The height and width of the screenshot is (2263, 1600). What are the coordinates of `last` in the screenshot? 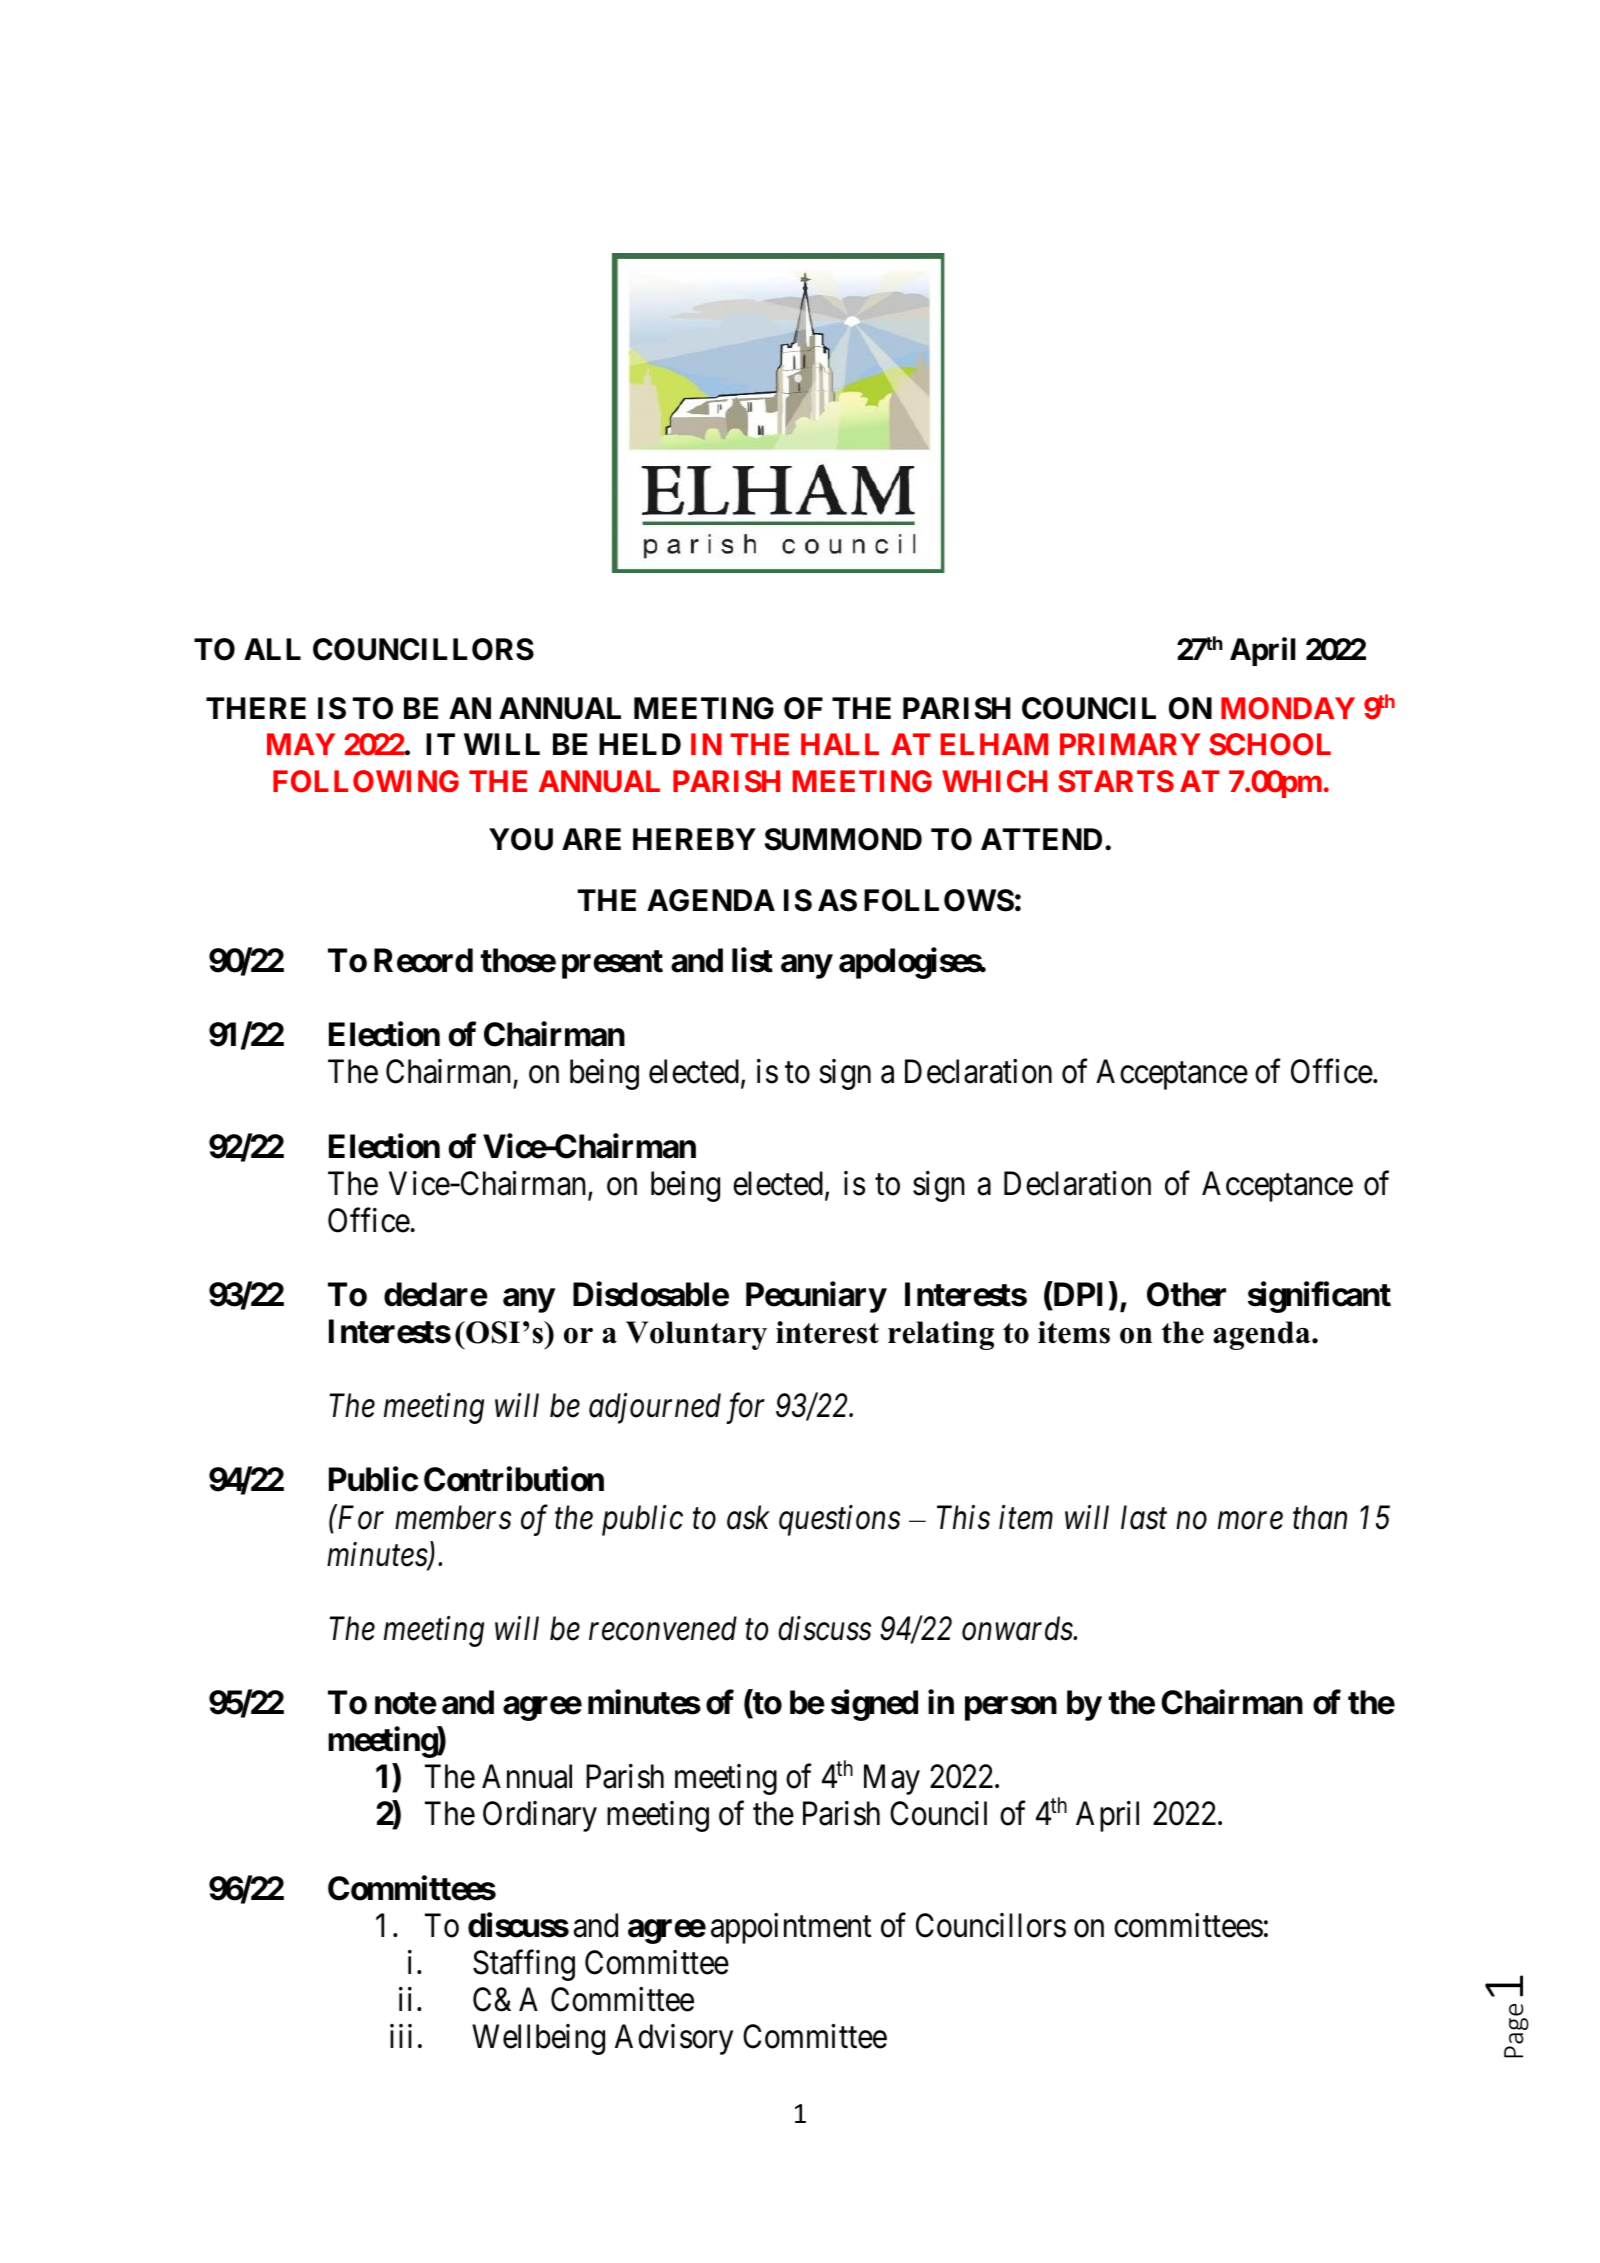 It's located at (1144, 1517).
